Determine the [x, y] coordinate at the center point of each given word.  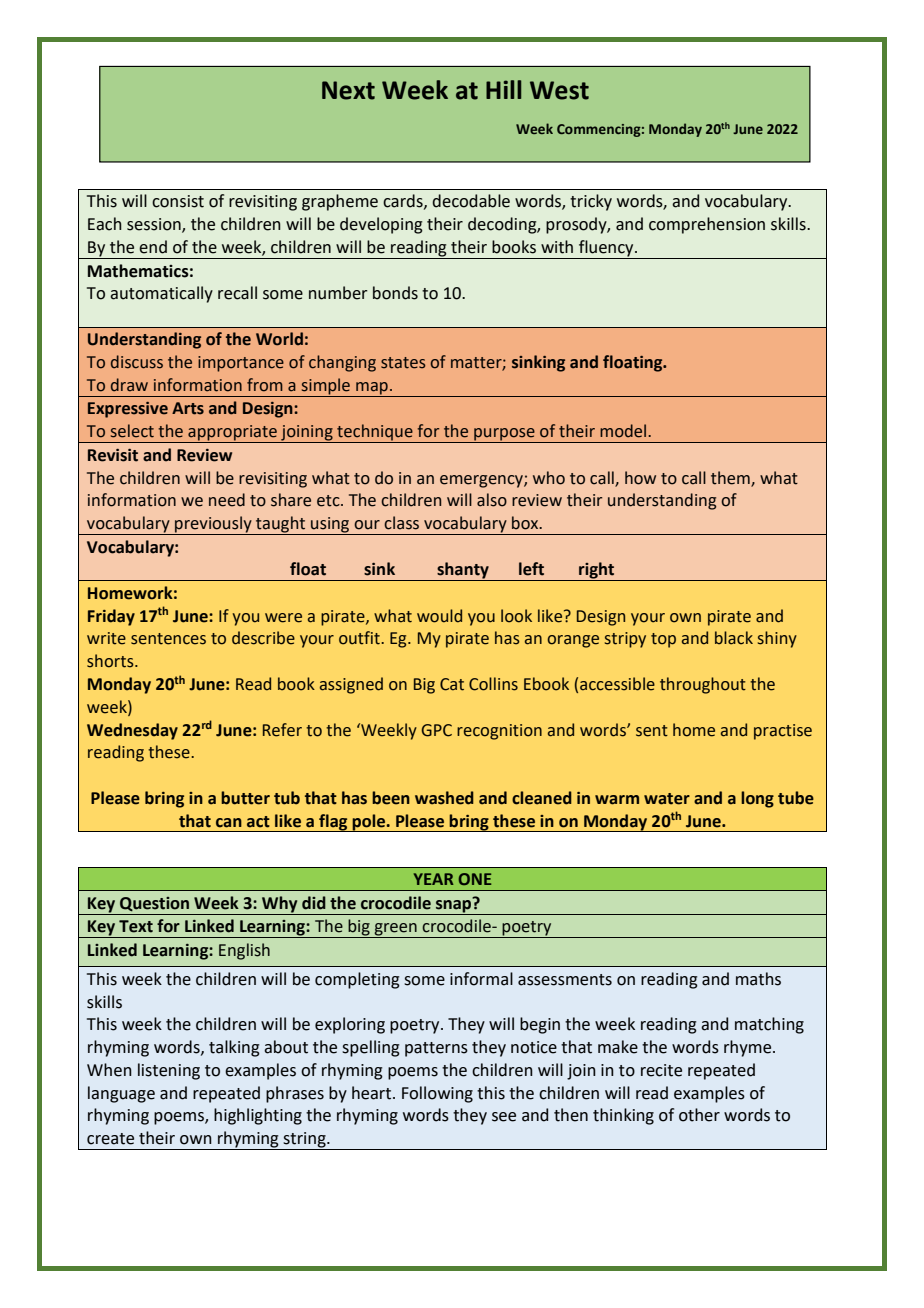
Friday [111, 617]
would [439, 616]
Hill [503, 89]
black [734, 638]
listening [169, 1071]
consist [178, 201]
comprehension [707, 225]
